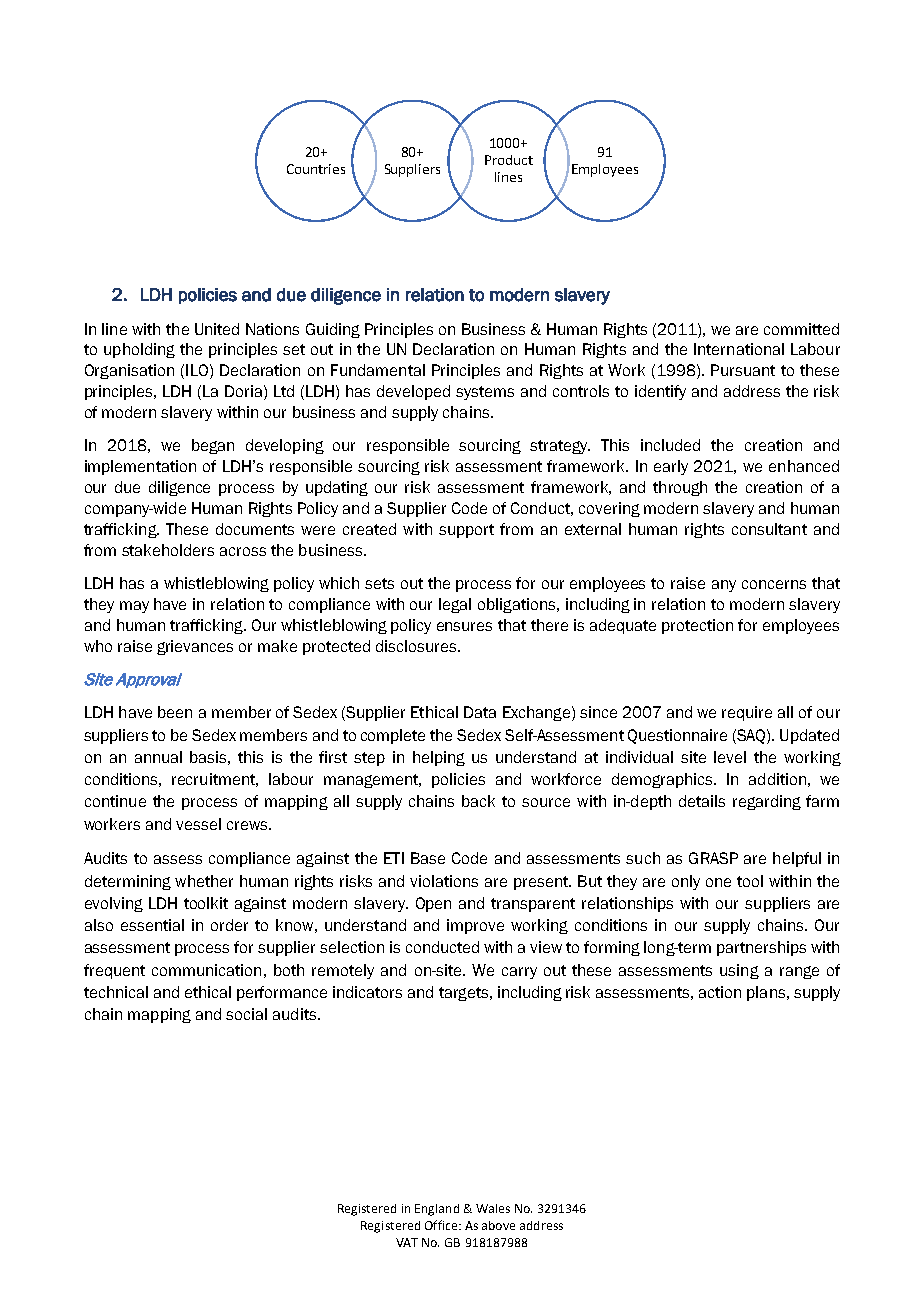 The height and width of the page is (1307, 924). I want to click on committed, so click(801, 329).
